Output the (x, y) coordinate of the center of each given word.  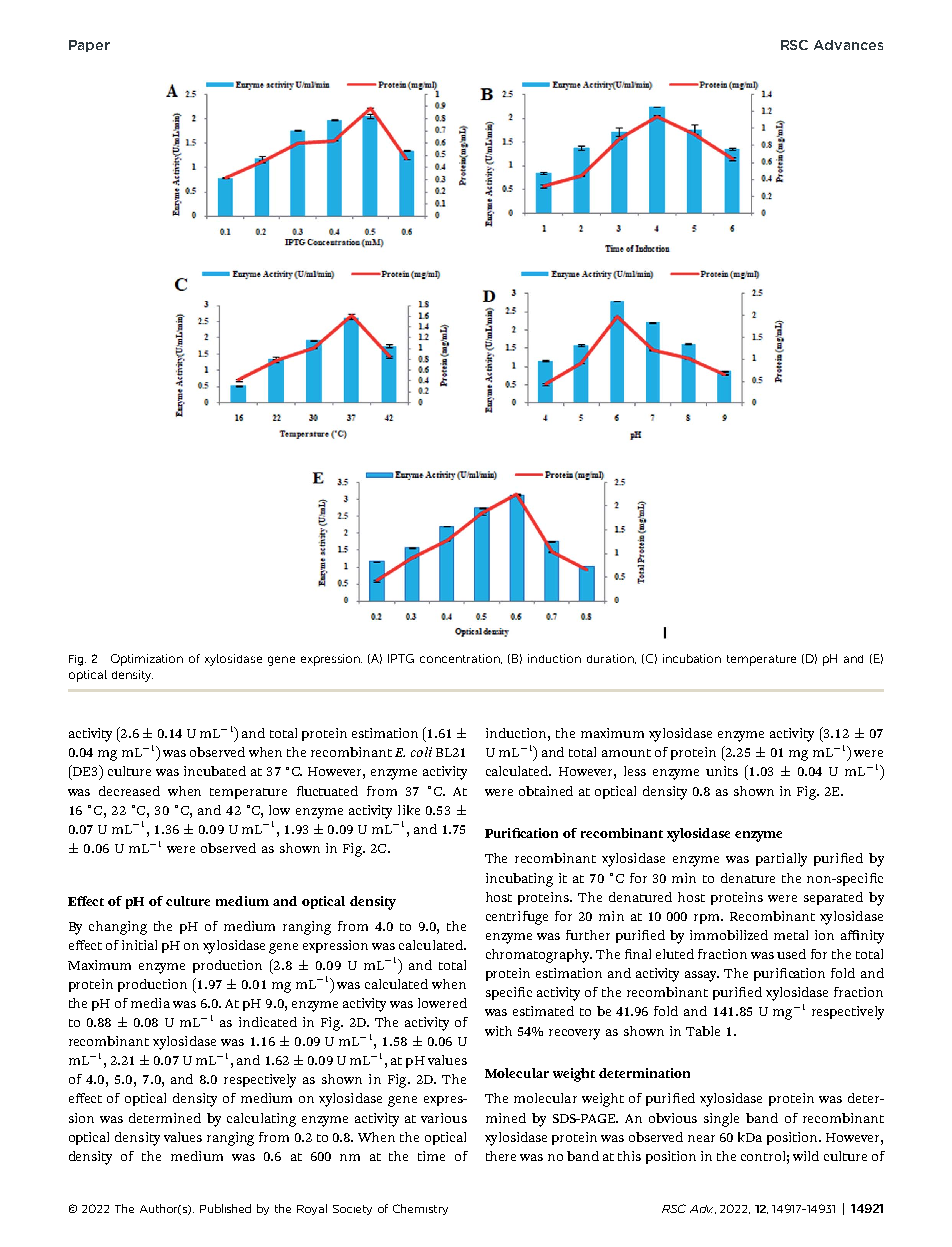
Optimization (147, 660)
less (635, 771)
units (722, 771)
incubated (215, 771)
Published (225, 1208)
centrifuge (517, 918)
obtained (546, 791)
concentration (461, 659)
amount (626, 753)
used (791, 954)
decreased (129, 791)
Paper (89, 46)
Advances (848, 45)
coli (421, 752)
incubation (692, 658)
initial (139, 945)
